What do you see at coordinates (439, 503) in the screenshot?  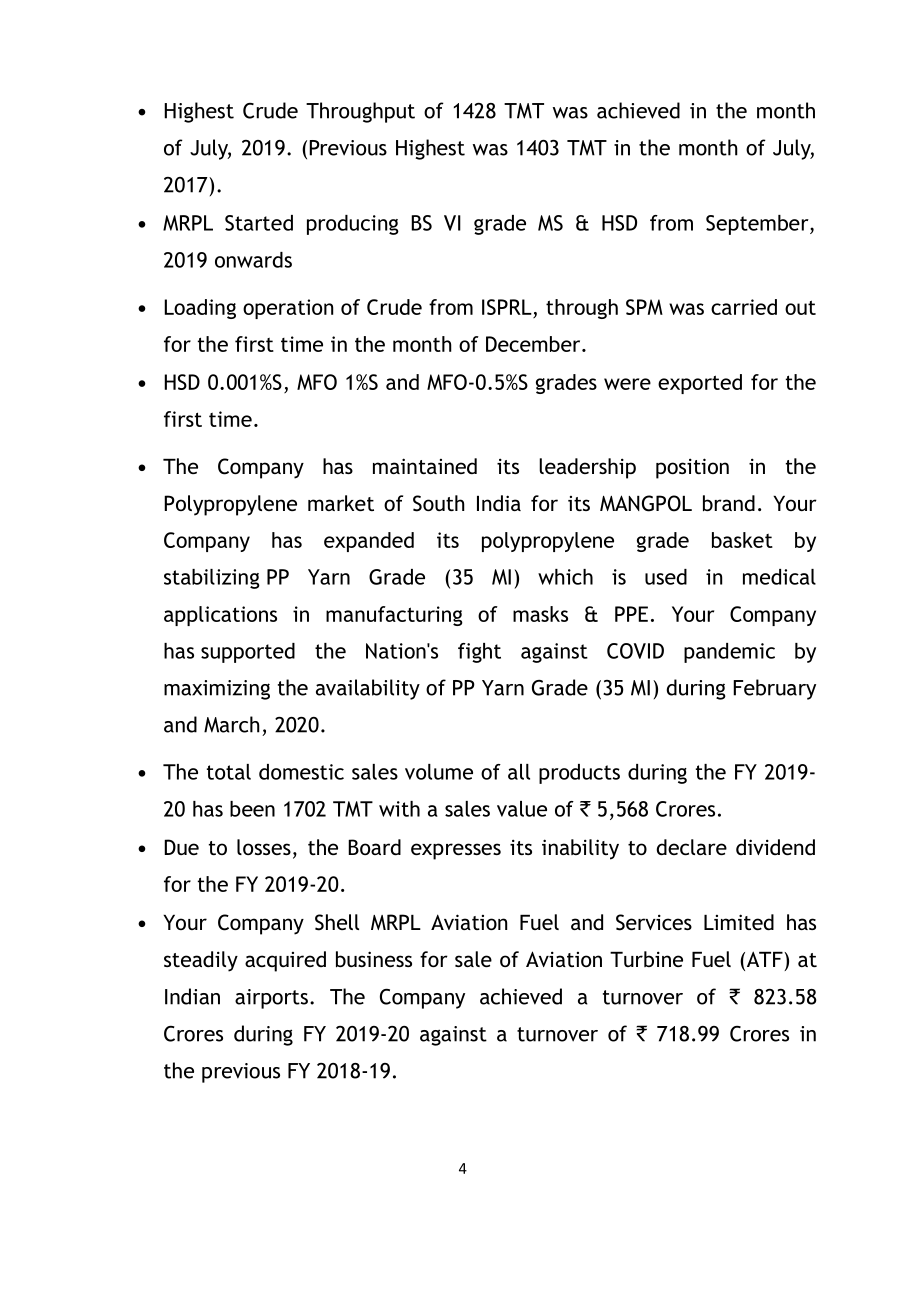 I see `South` at bounding box center [439, 503].
